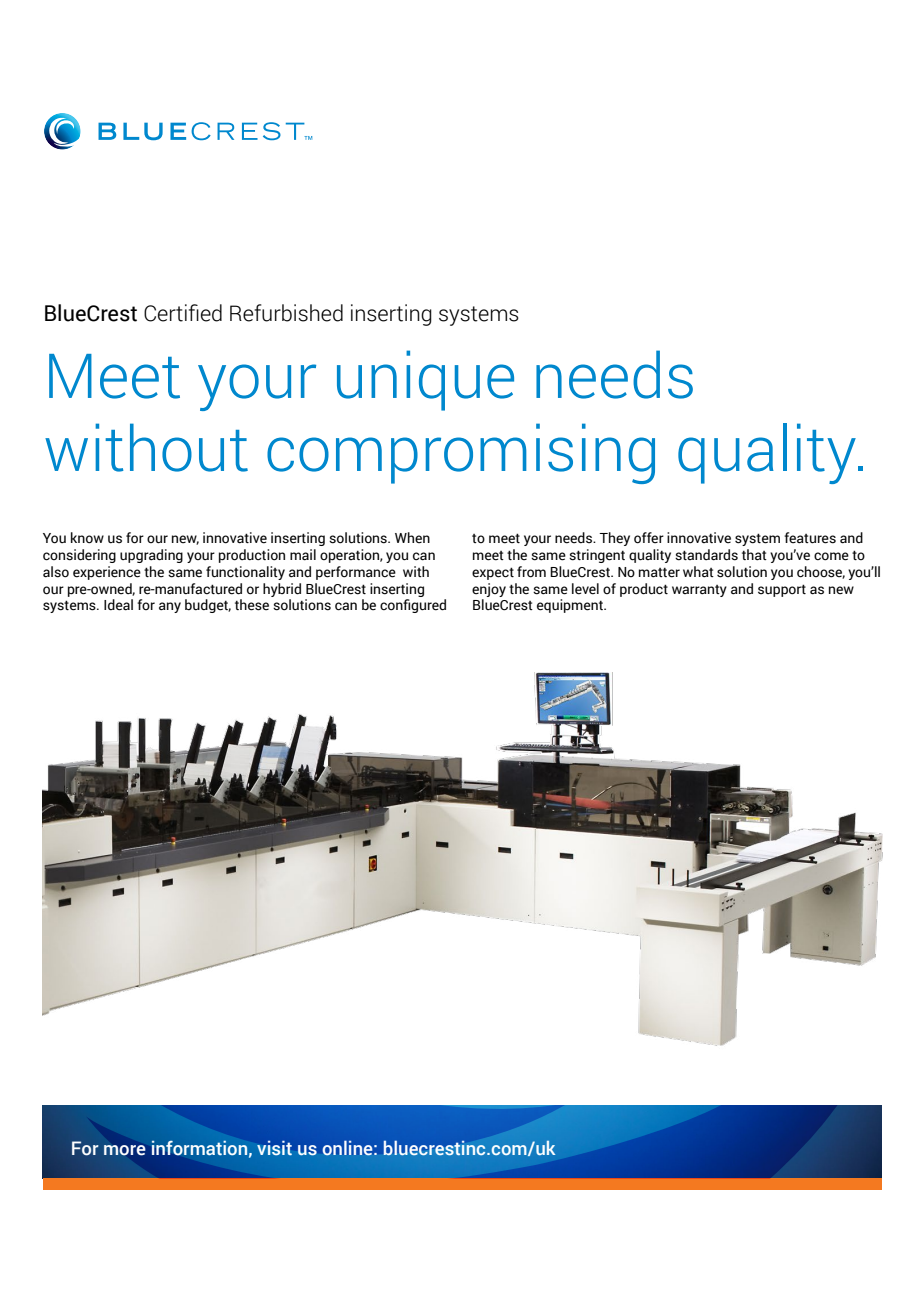  I want to click on unique, so click(425, 380).
